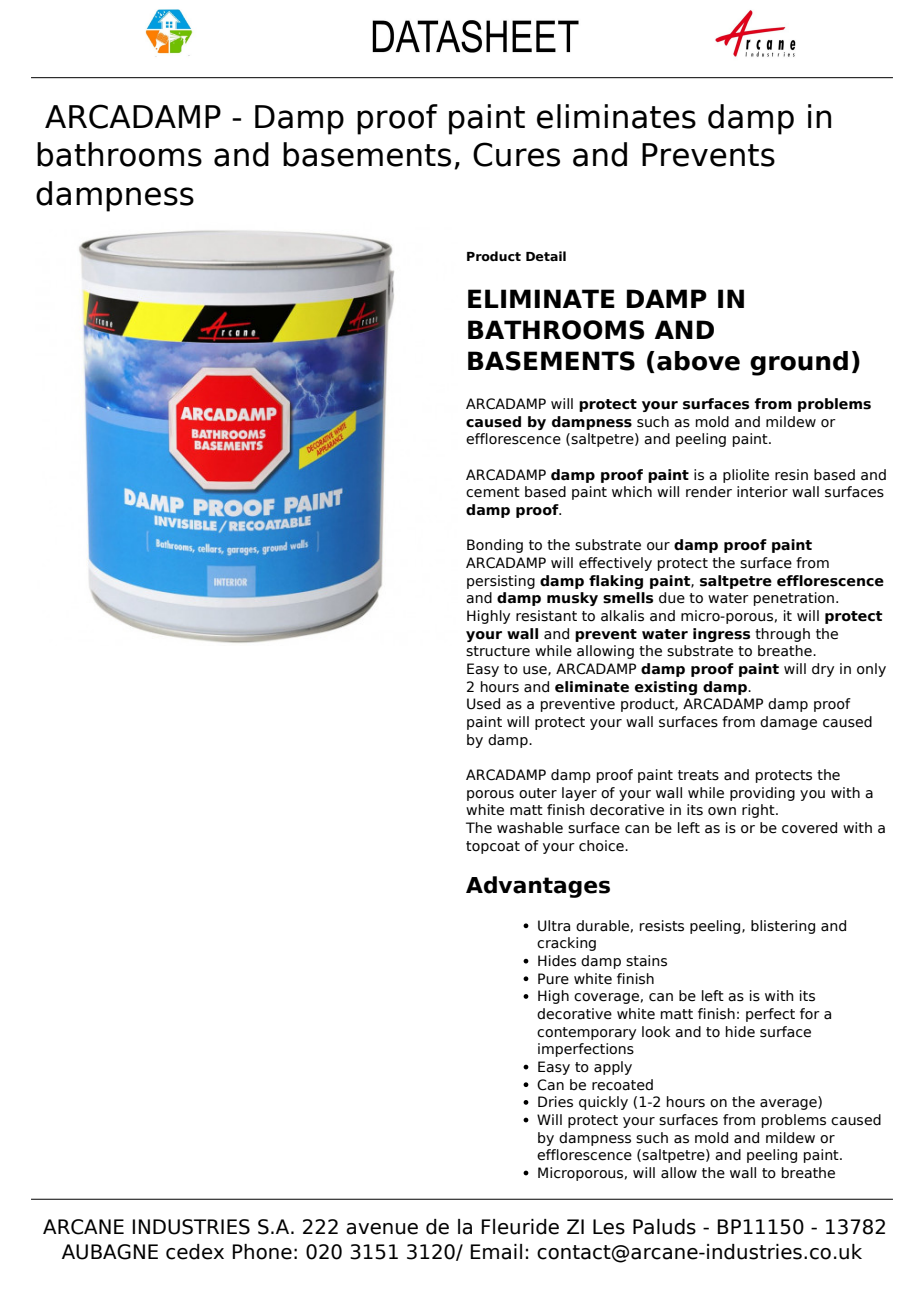 The image size is (924, 1308). Describe the element at coordinates (788, 723) in the screenshot. I see `damage` at that location.
